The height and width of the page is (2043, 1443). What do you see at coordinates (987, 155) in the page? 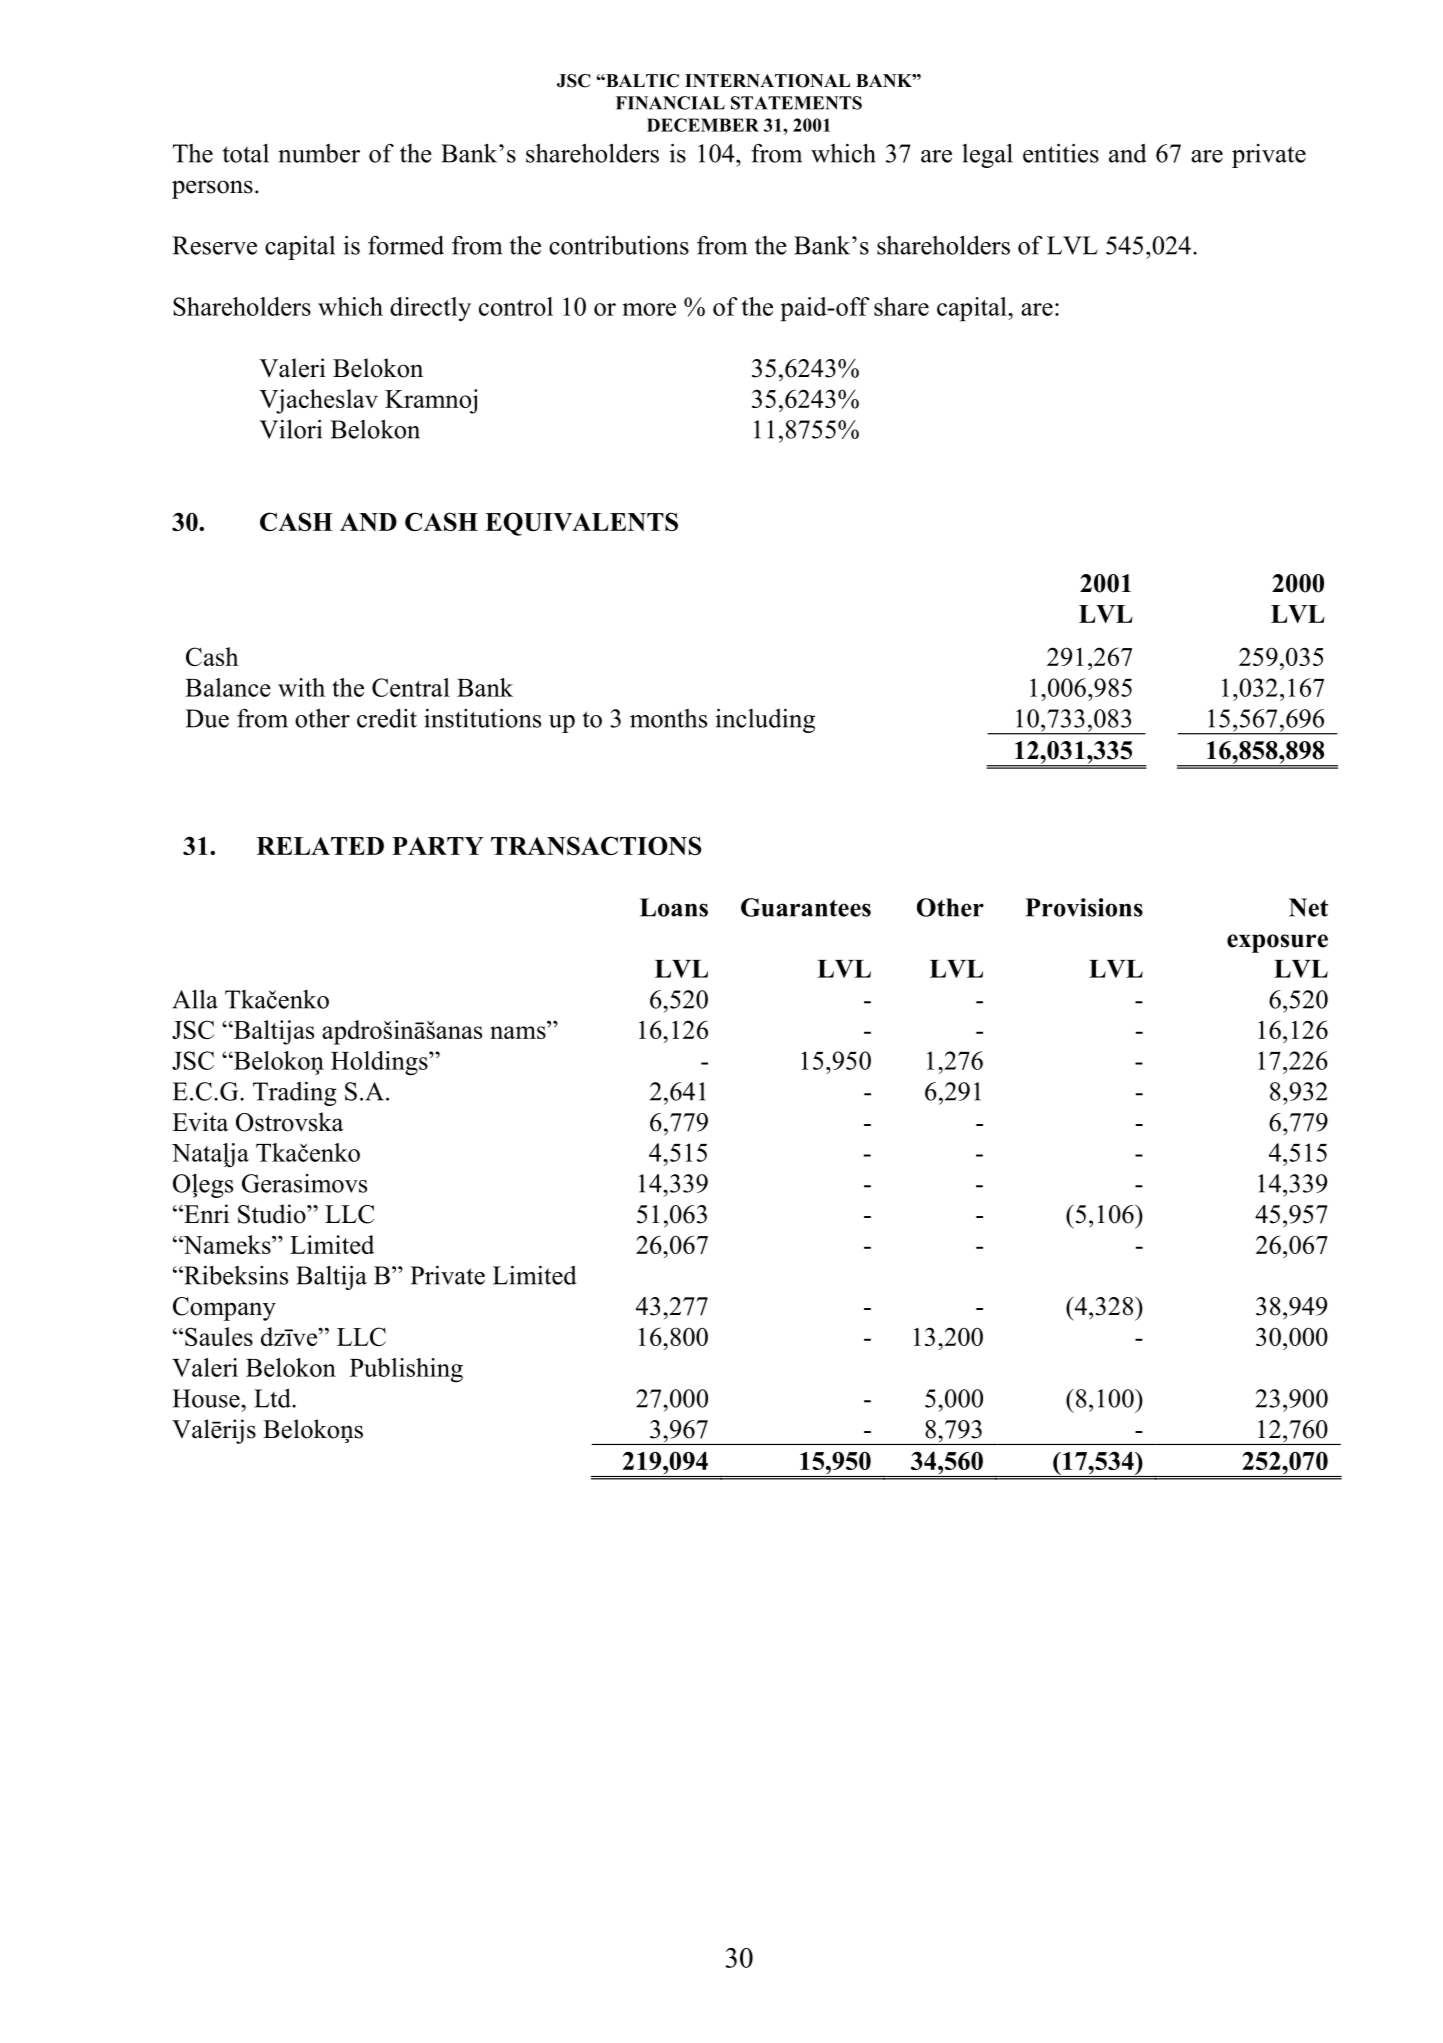
I see `legal` at bounding box center [987, 155].
